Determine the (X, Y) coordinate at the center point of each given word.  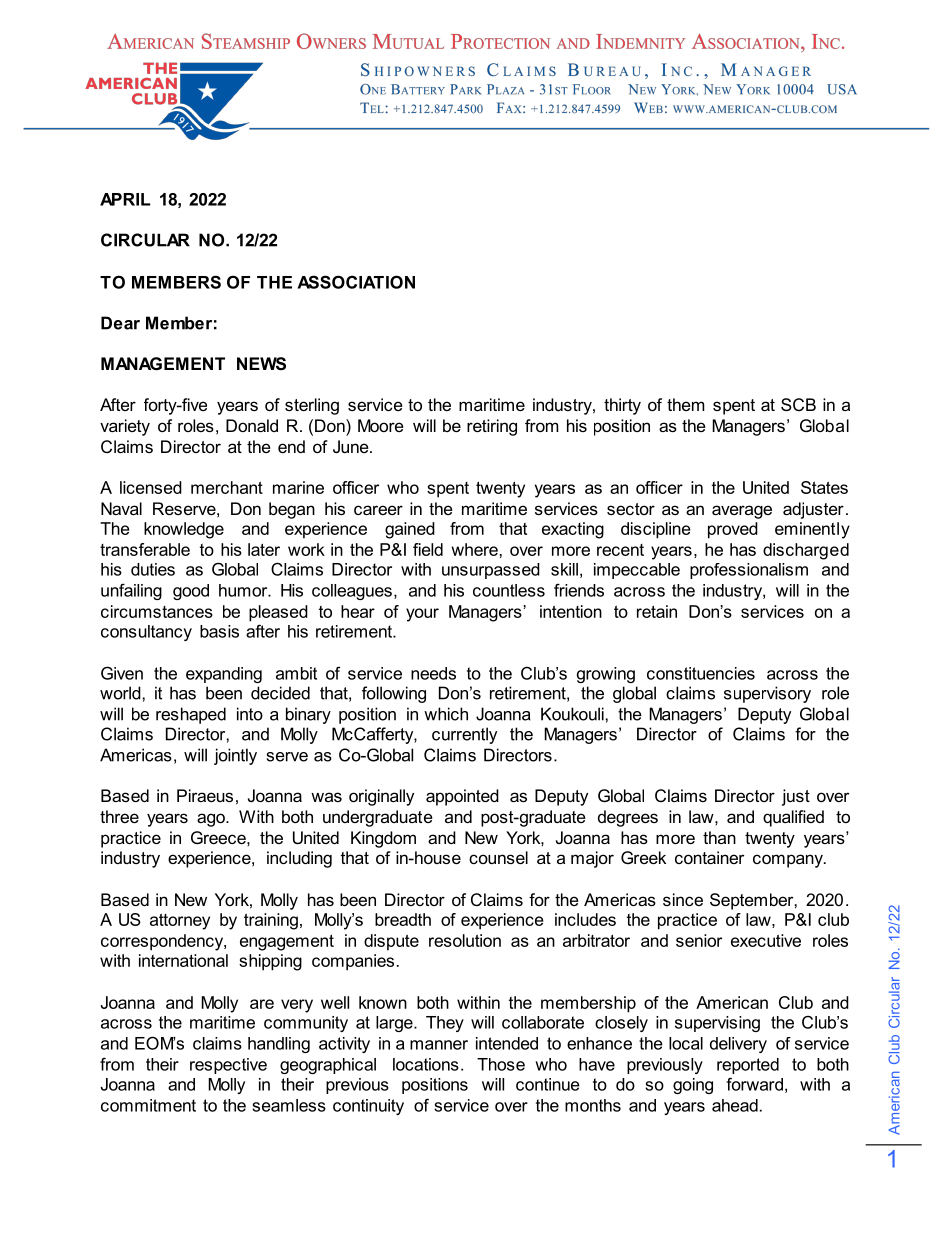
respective (228, 1066)
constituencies (701, 673)
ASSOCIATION (356, 282)
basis (219, 631)
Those (501, 1064)
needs (433, 673)
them (686, 404)
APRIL (125, 199)
